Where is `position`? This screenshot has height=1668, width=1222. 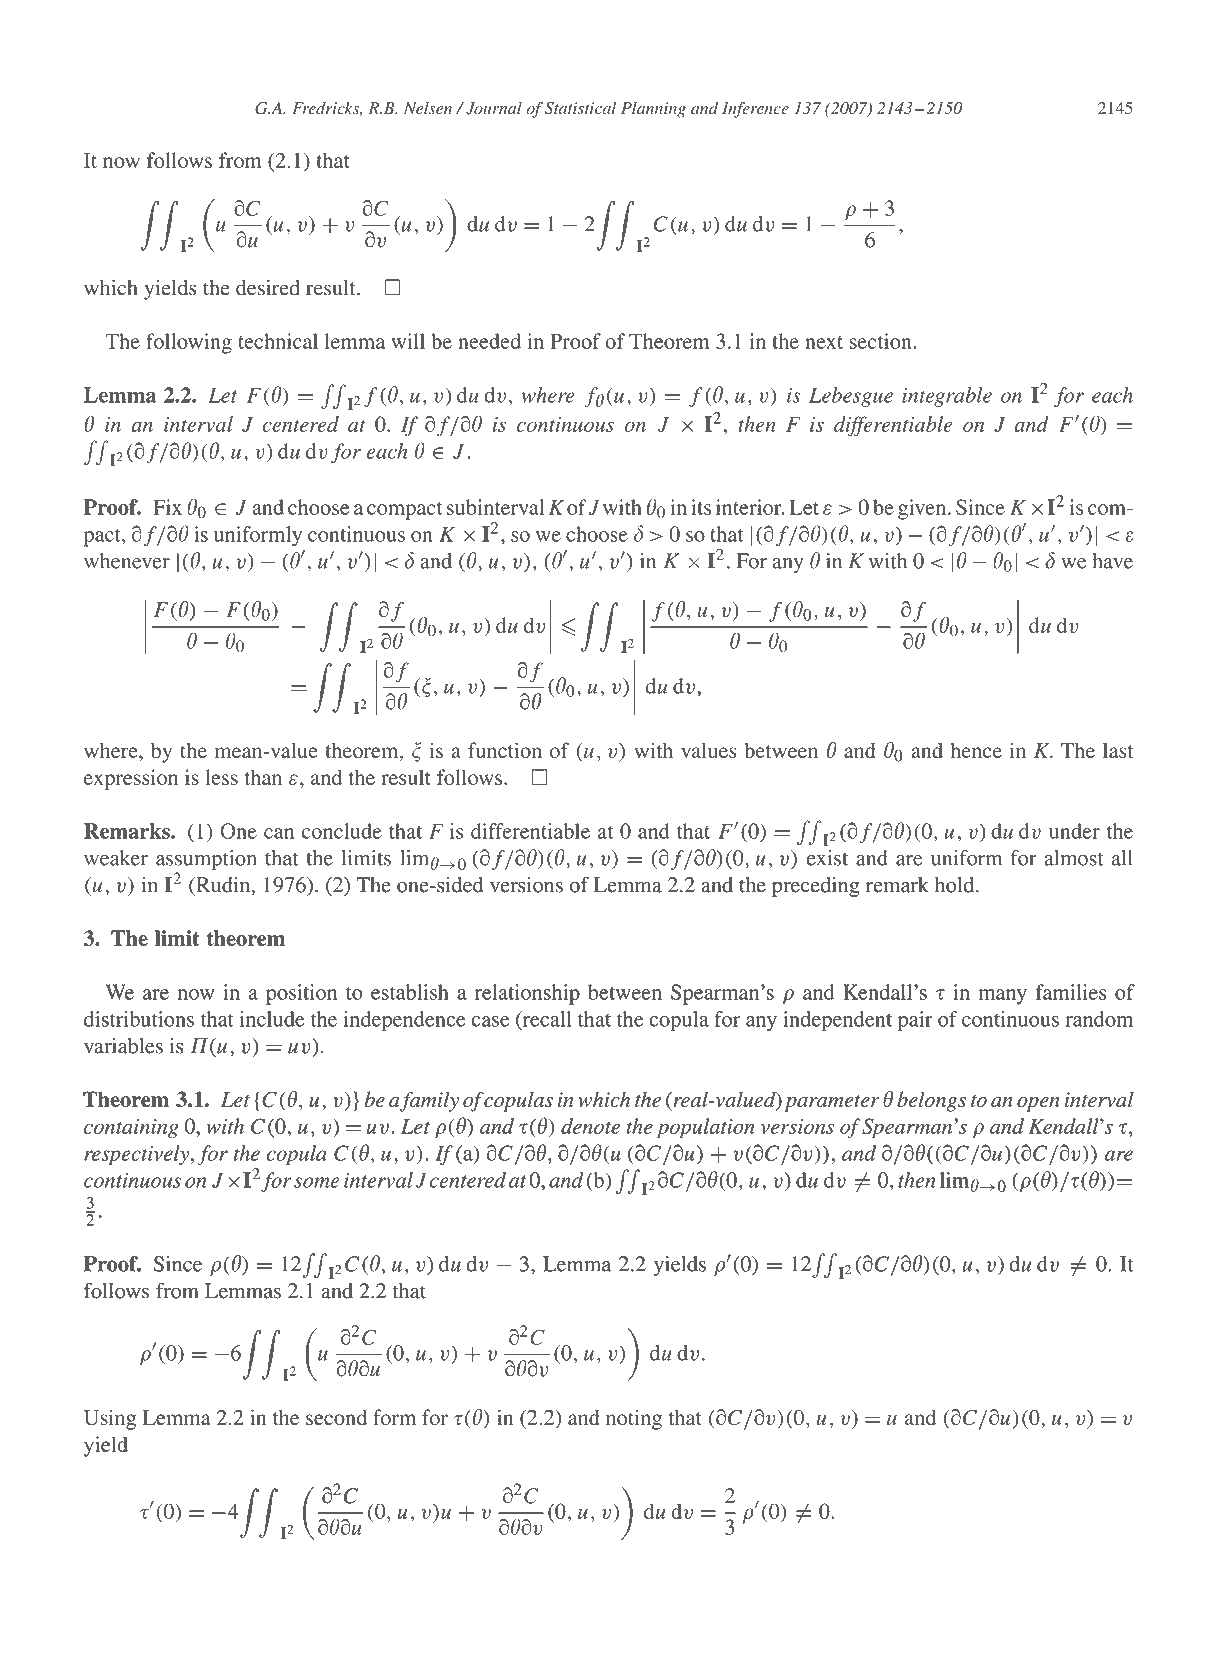
position is located at coordinates (301, 994).
